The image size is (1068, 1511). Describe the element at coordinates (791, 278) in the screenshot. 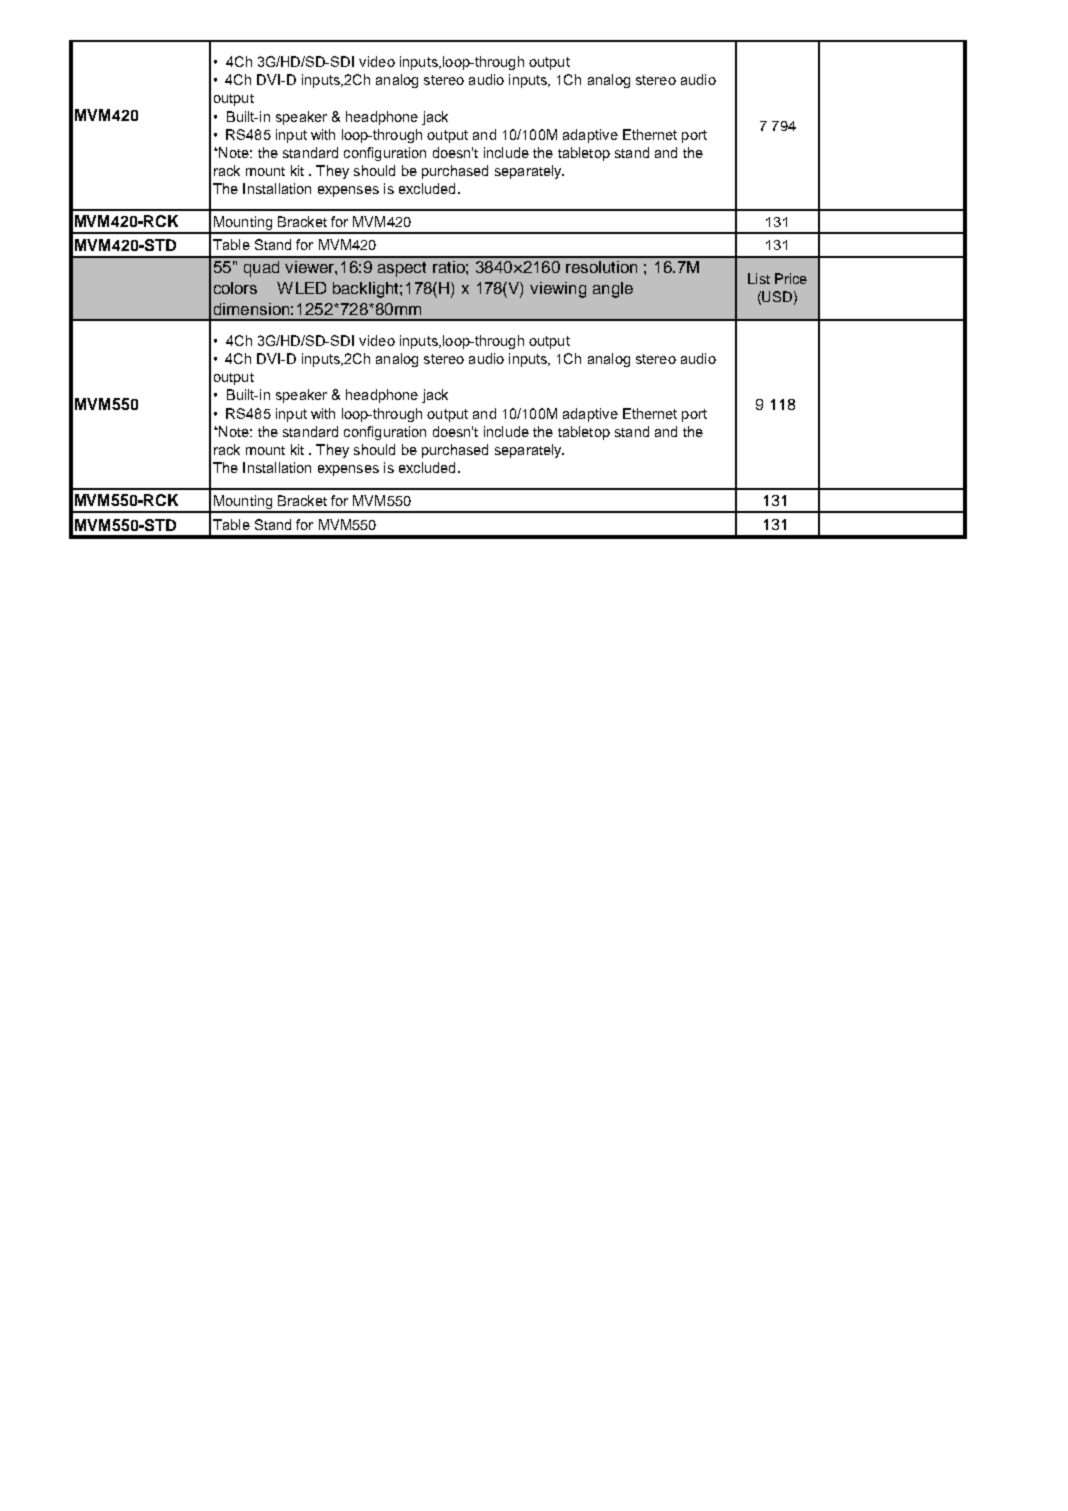

I see `Price` at that location.
